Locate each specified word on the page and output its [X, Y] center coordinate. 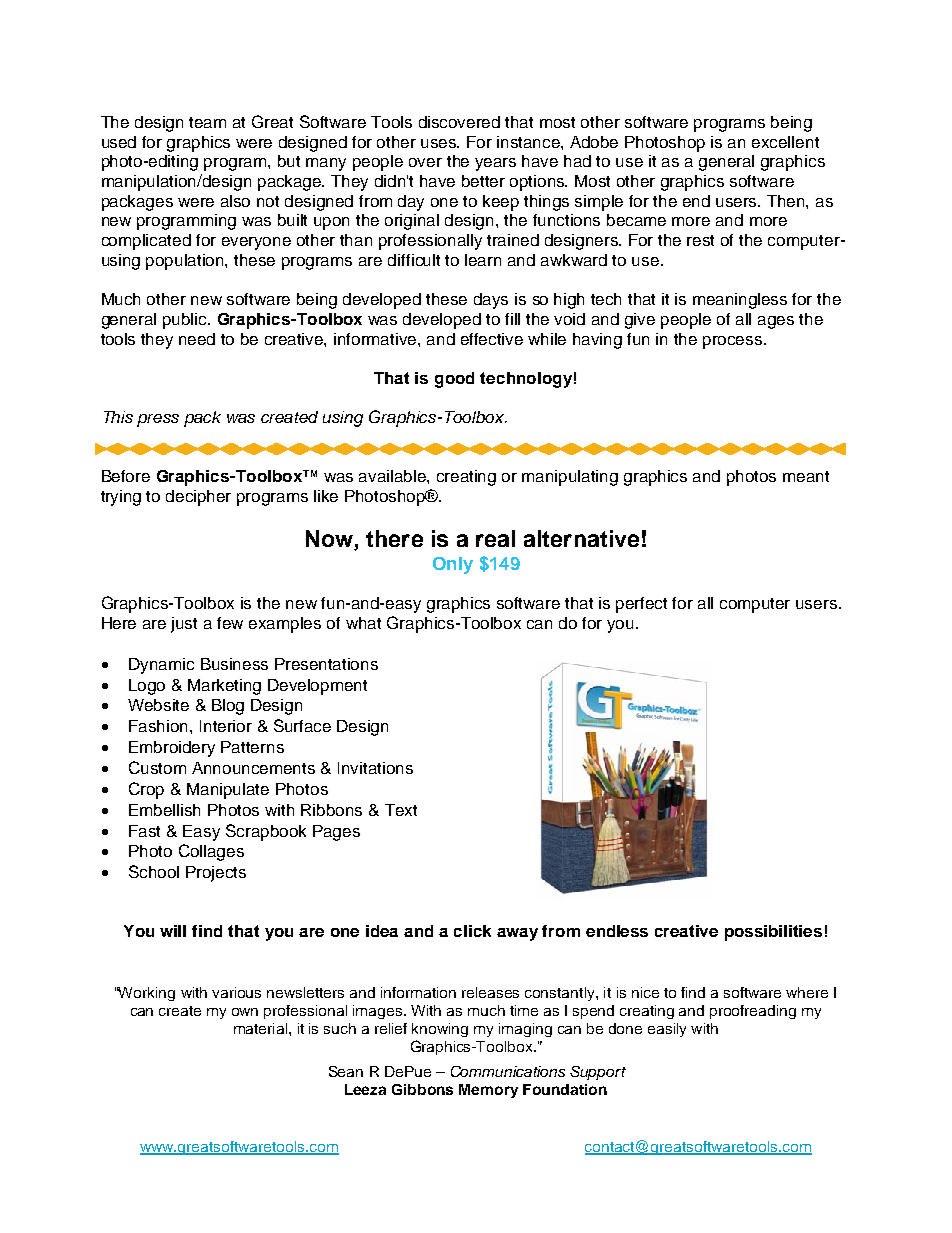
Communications [508, 1071]
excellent [785, 142]
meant [806, 476]
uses [440, 143]
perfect [641, 605]
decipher [198, 498]
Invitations [375, 768]
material [260, 1028]
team [207, 122]
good [454, 380]
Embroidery [172, 749]
